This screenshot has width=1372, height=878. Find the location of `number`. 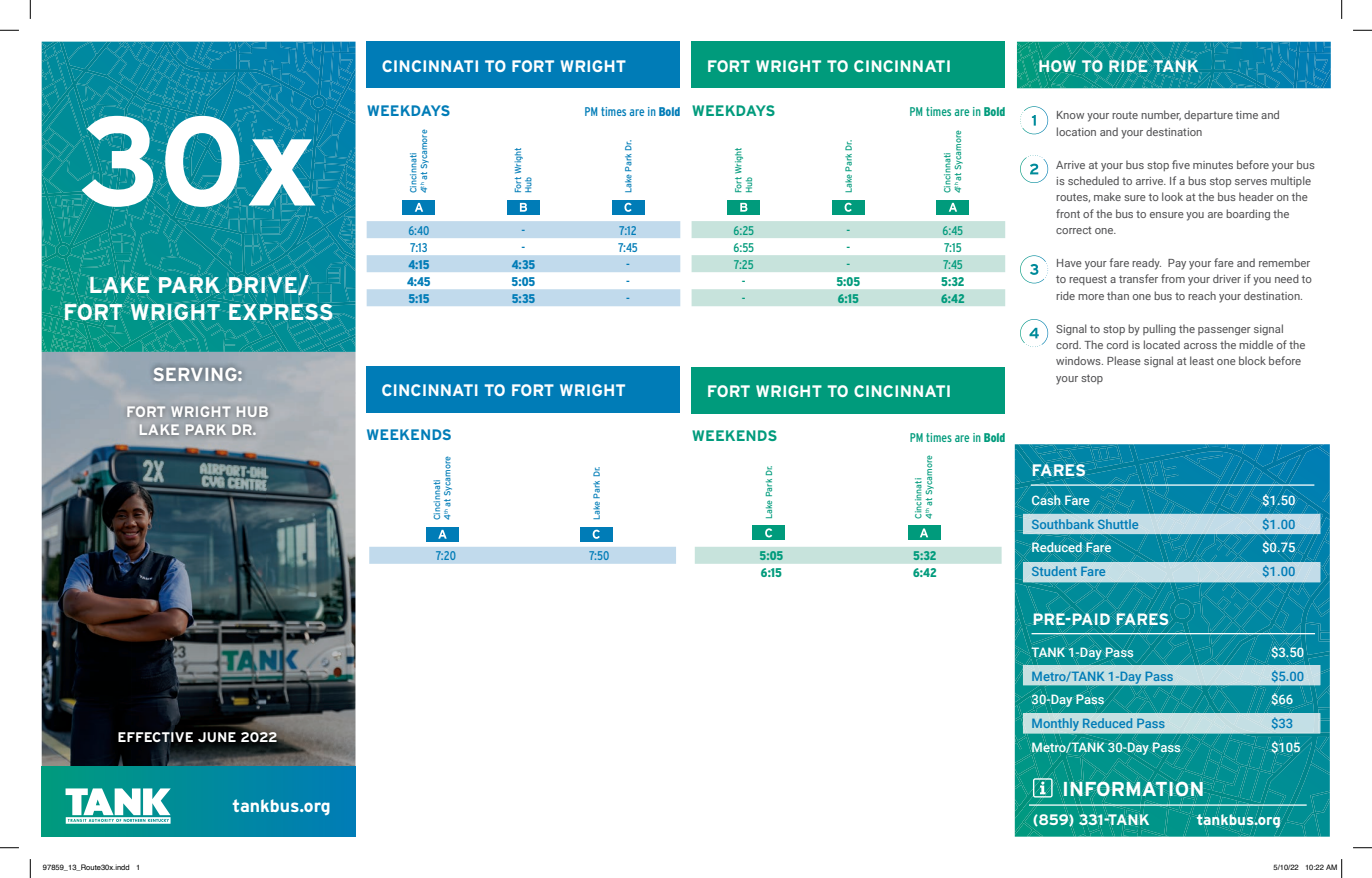

number is located at coordinates (1161, 115).
